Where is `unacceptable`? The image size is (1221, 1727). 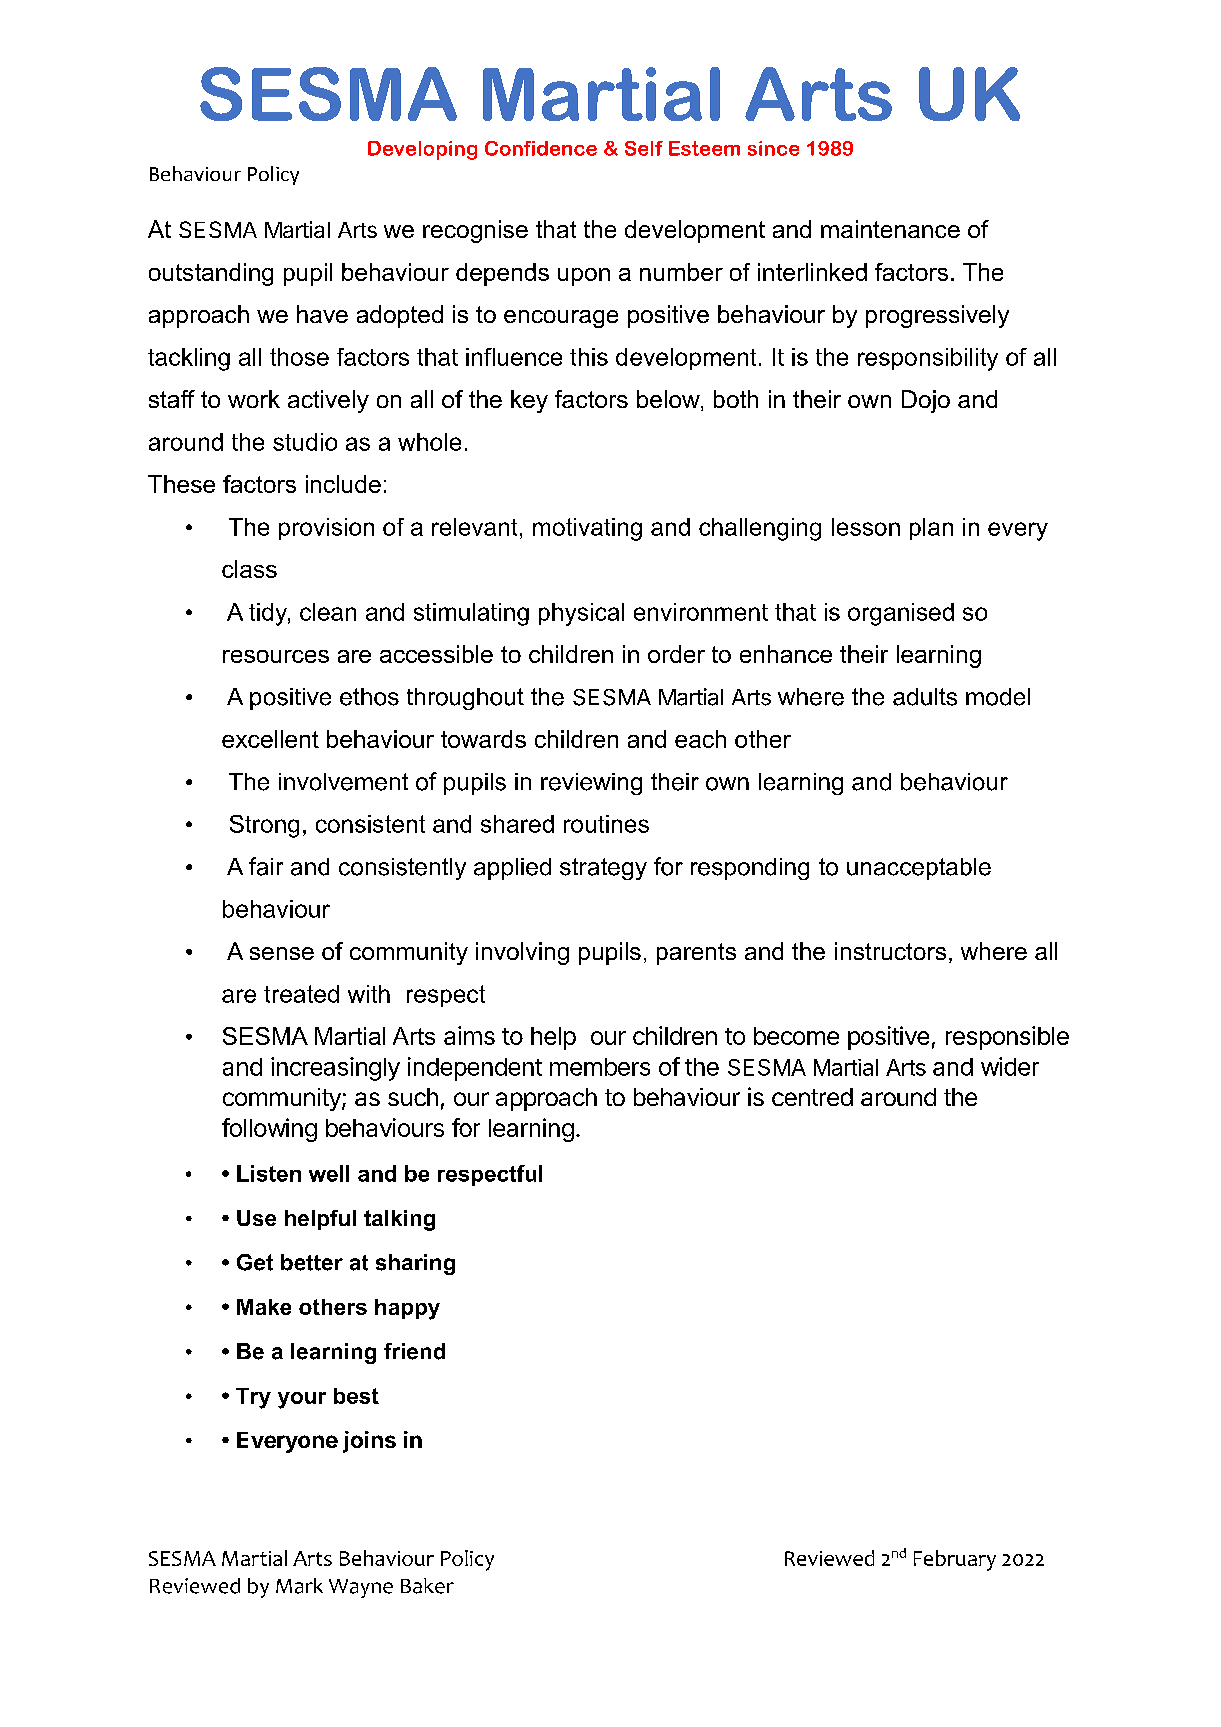 unacceptable is located at coordinates (919, 869).
